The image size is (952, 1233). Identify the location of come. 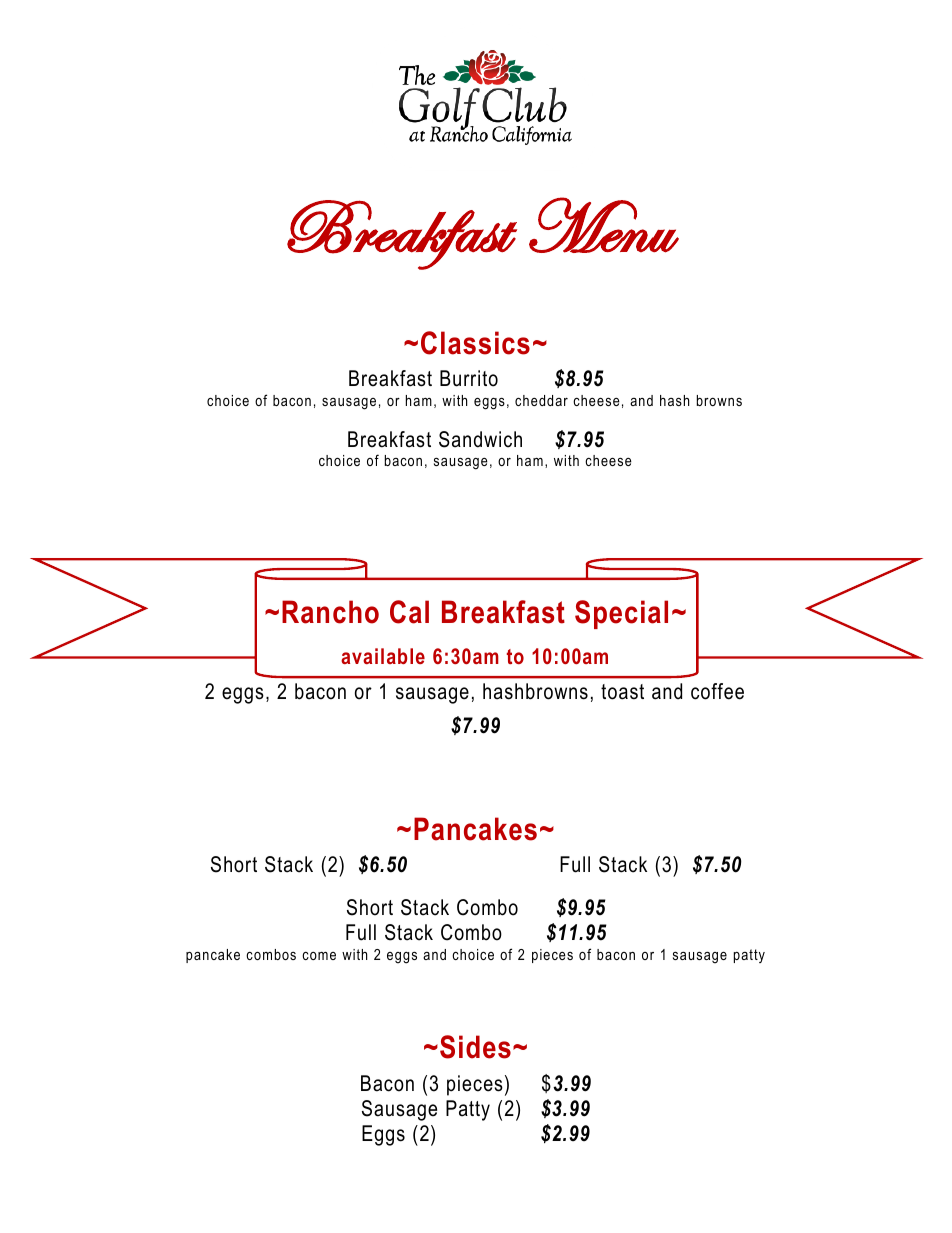
(319, 956).
